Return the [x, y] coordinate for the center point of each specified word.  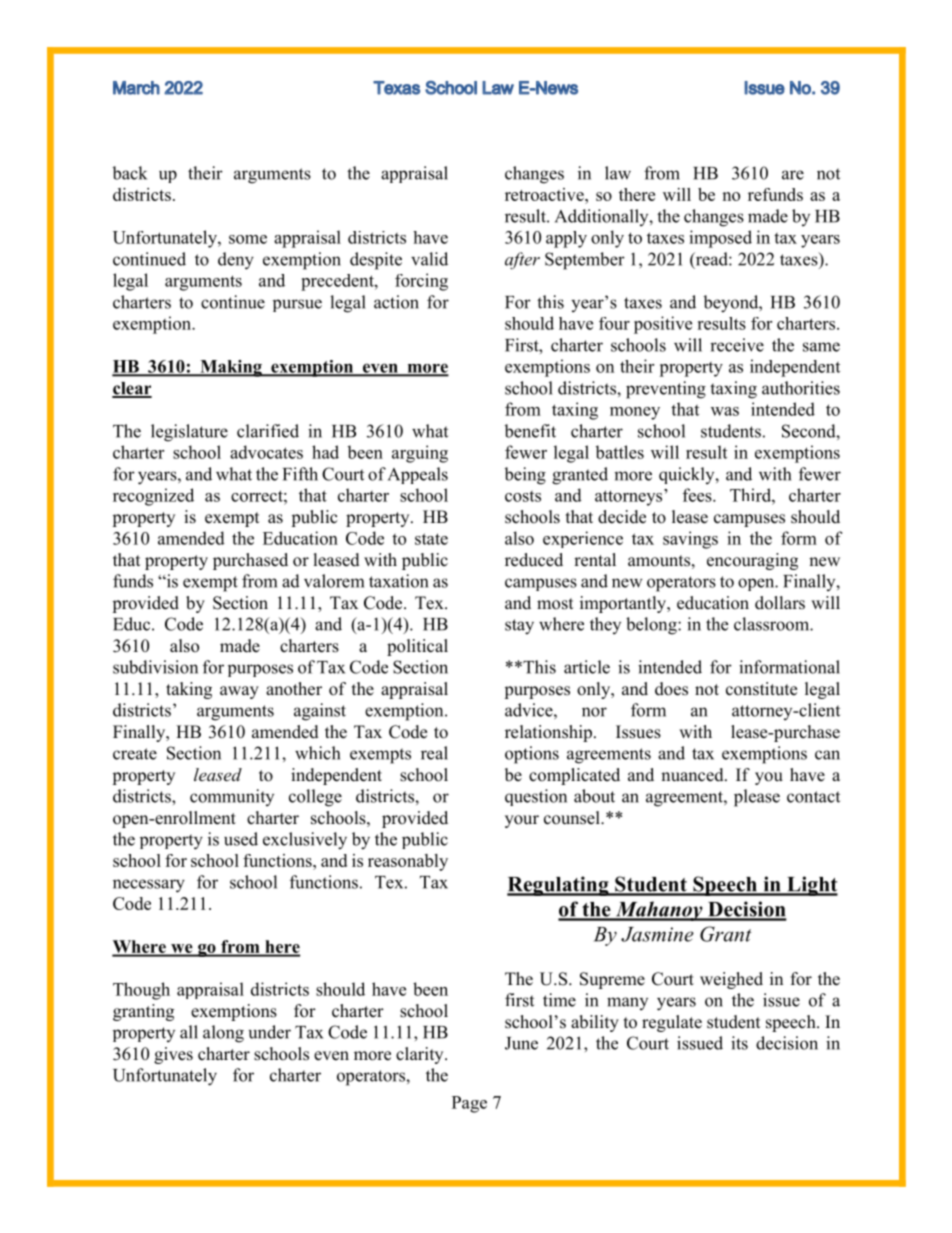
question [536, 797]
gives [173, 1055]
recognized [153, 497]
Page [469, 1104]
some [248, 239]
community [232, 797]
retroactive [545, 194]
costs [523, 496]
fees [698, 495]
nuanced [693, 775]
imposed [720, 239]
